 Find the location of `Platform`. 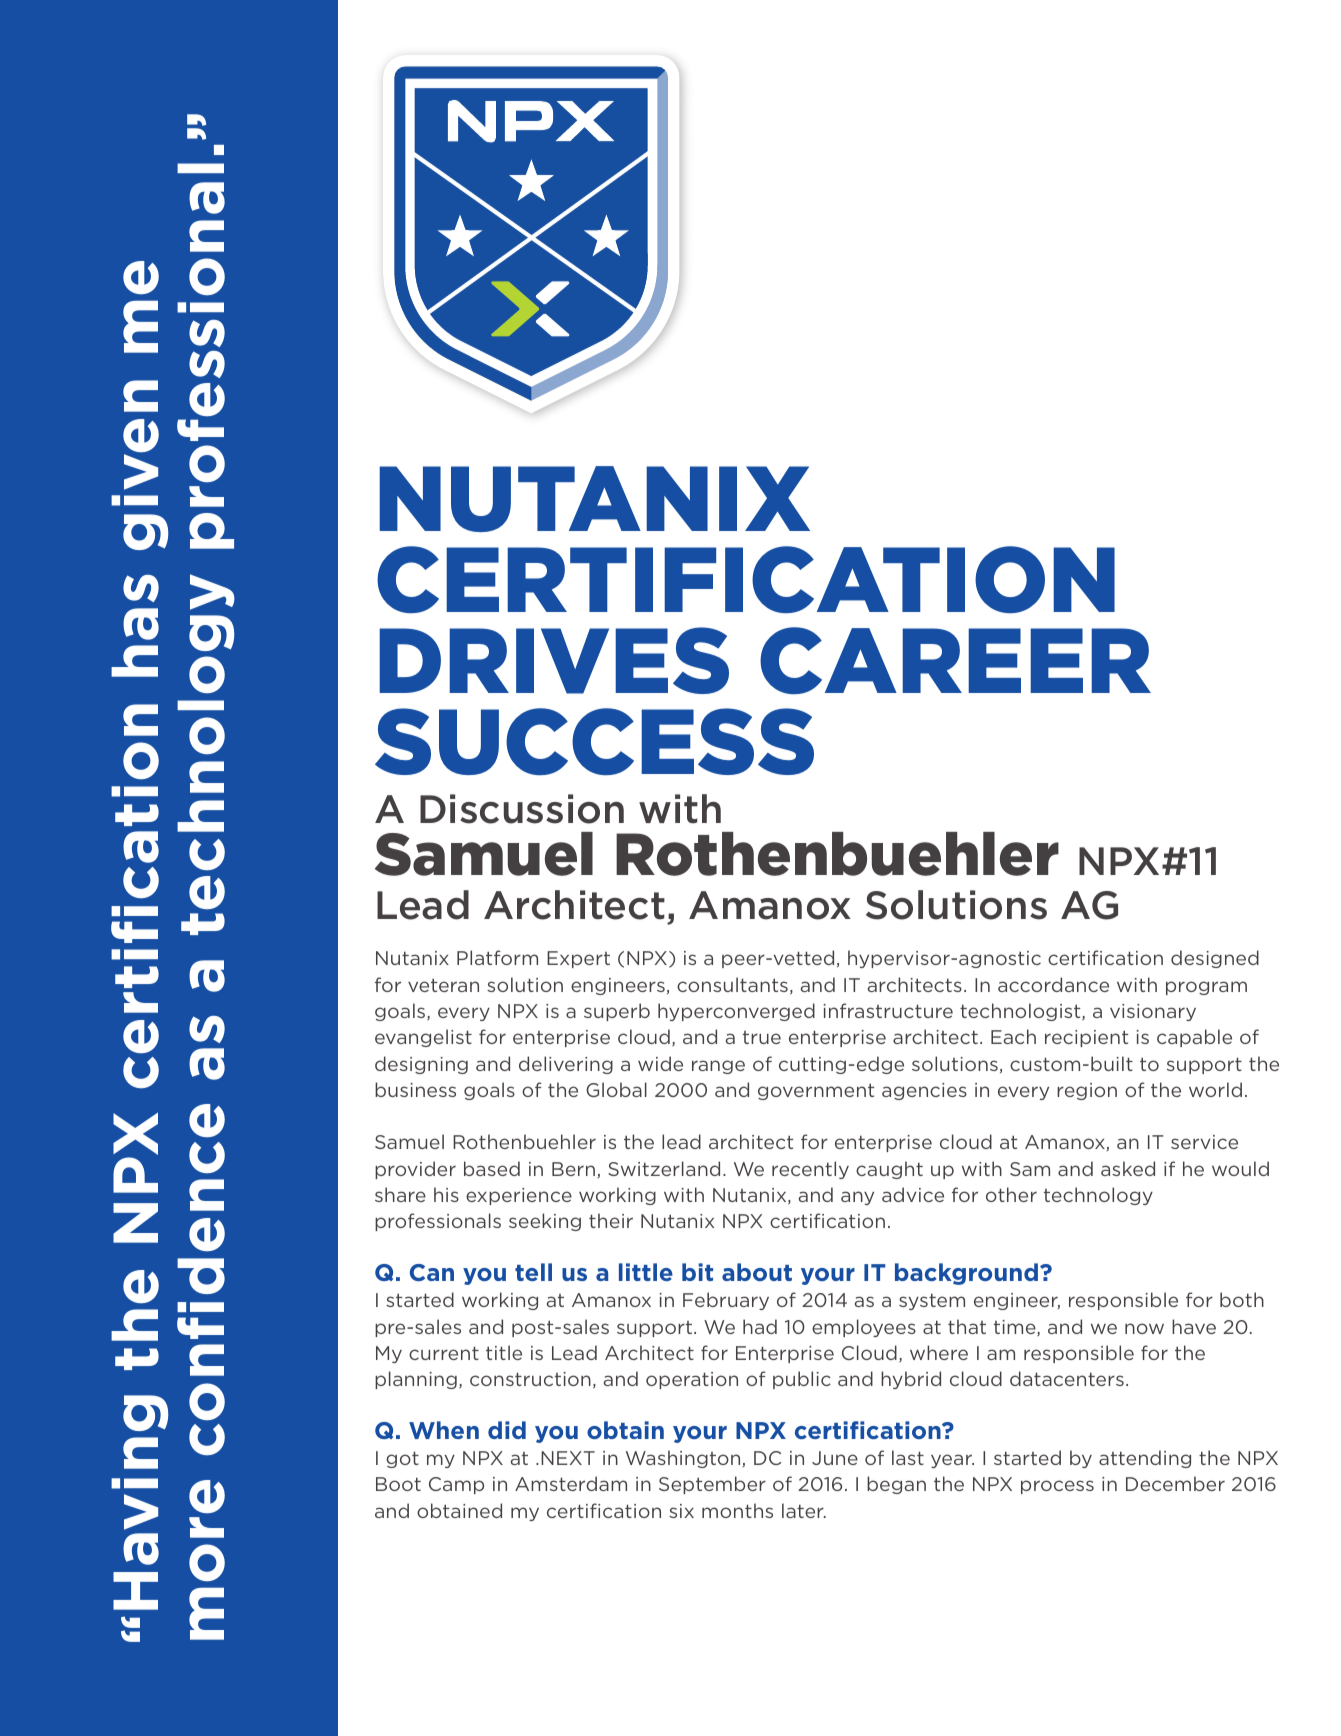

Platform is located at coordinates (497, 957).
